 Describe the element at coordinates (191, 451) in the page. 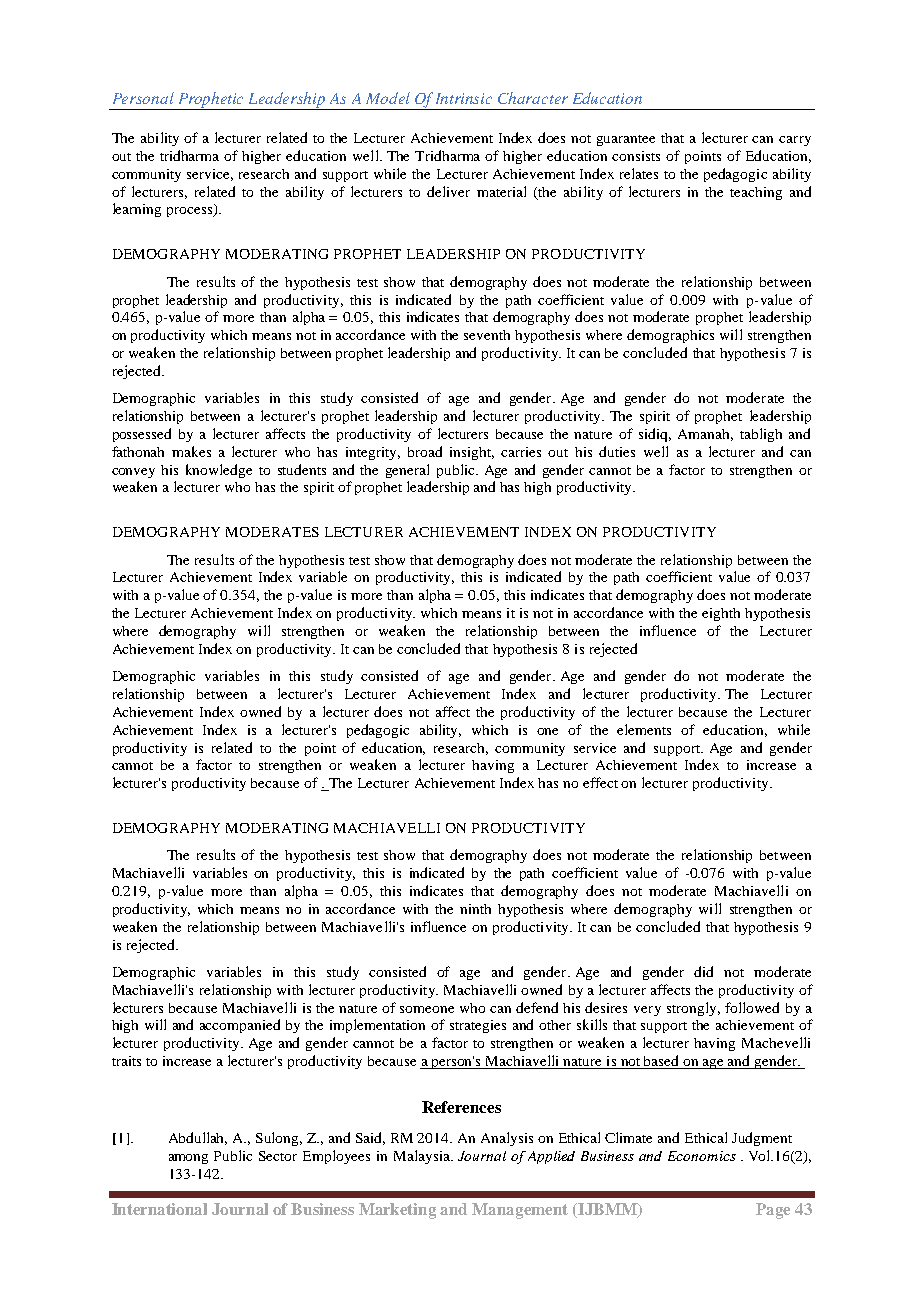

I see `makes` at that location.
